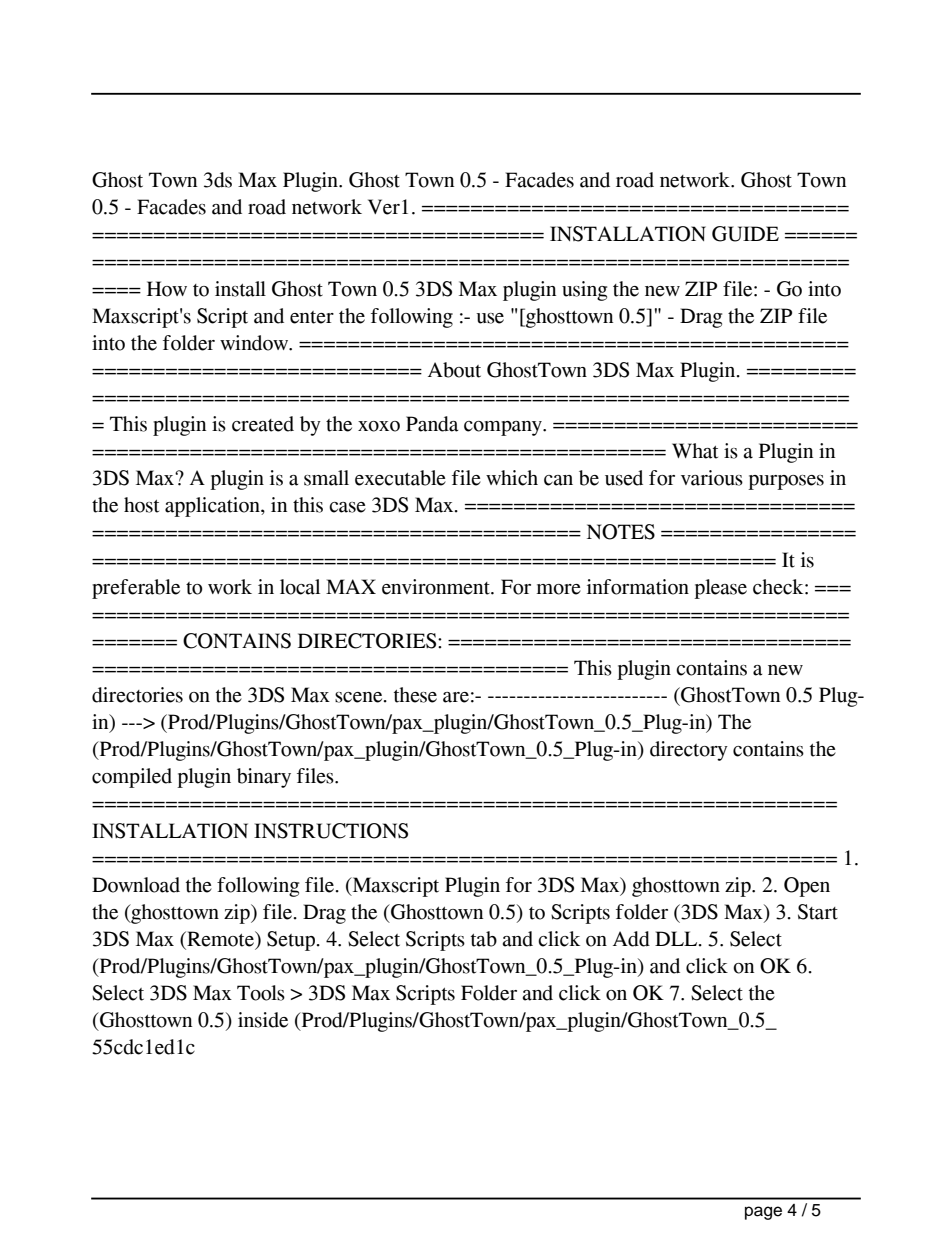 The image size is (952, 1260). I want to click on these, so click(415, 695).
